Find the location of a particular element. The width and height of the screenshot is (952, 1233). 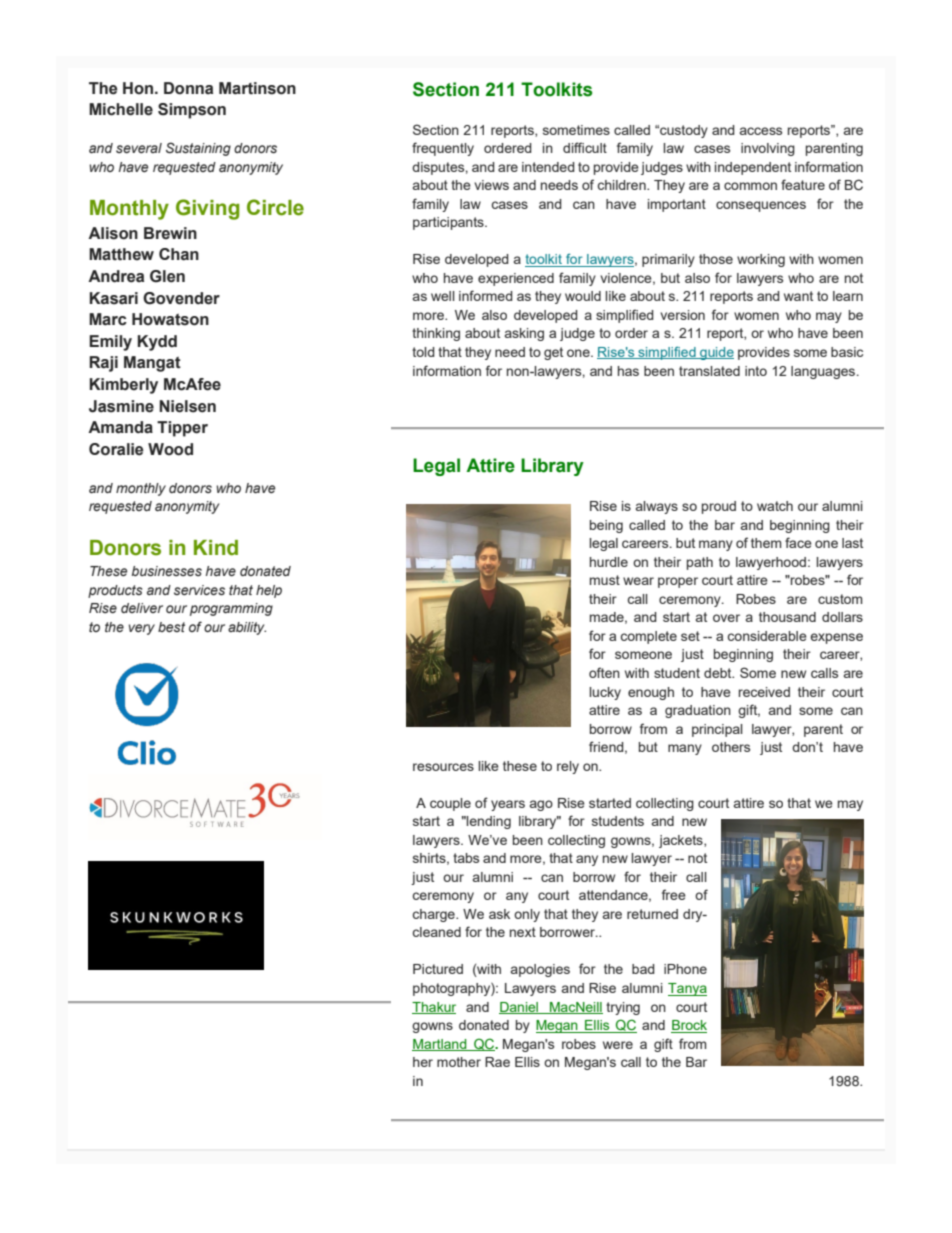

Thakur is located at coordinates (434, 1008).
